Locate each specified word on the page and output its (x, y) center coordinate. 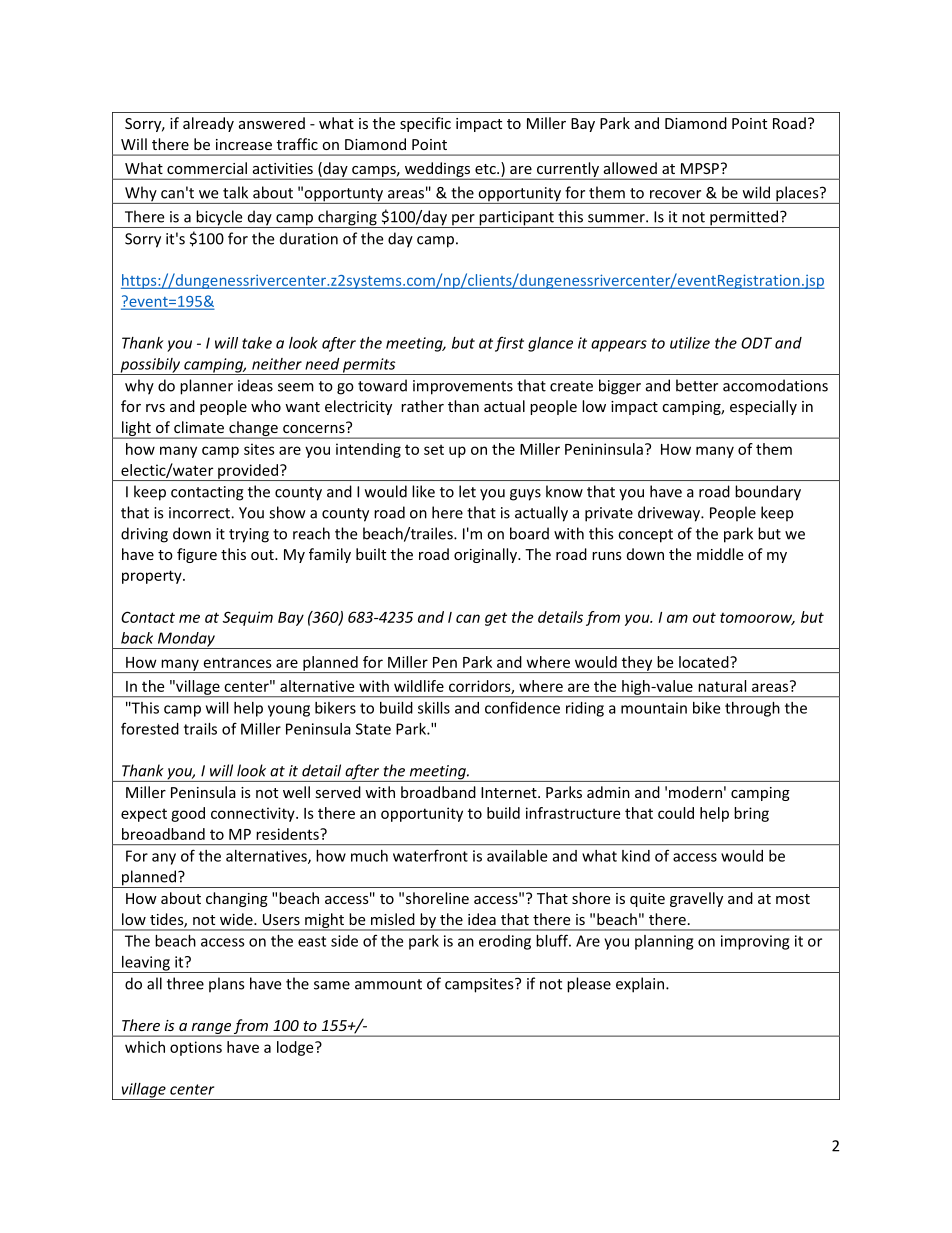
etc (486, 169)
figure (197, 555)
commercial (207, 168)
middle (720, 554)
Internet (510, 792)
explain (640, 985)
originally (486, 555)
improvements (463, 387)
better (697, 385)
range (211, 1030)
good (188, 814)
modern (695, 792)
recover (675, 194)
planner (206, 387)
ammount (388, 984)
